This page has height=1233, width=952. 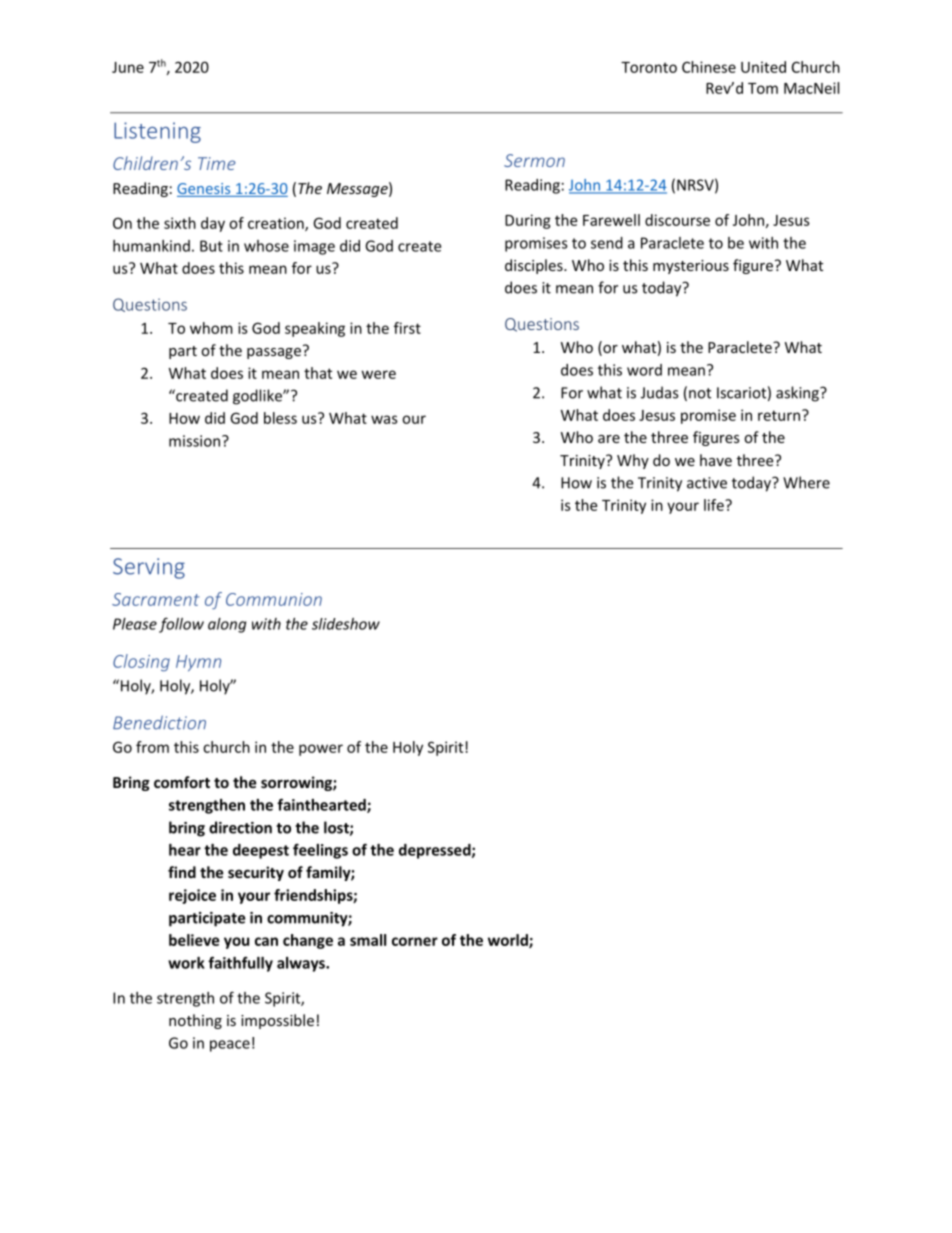 What do you see at coordinates (534, 160) in the page?
I see `Sermon` at bounding box center [534, 160].
